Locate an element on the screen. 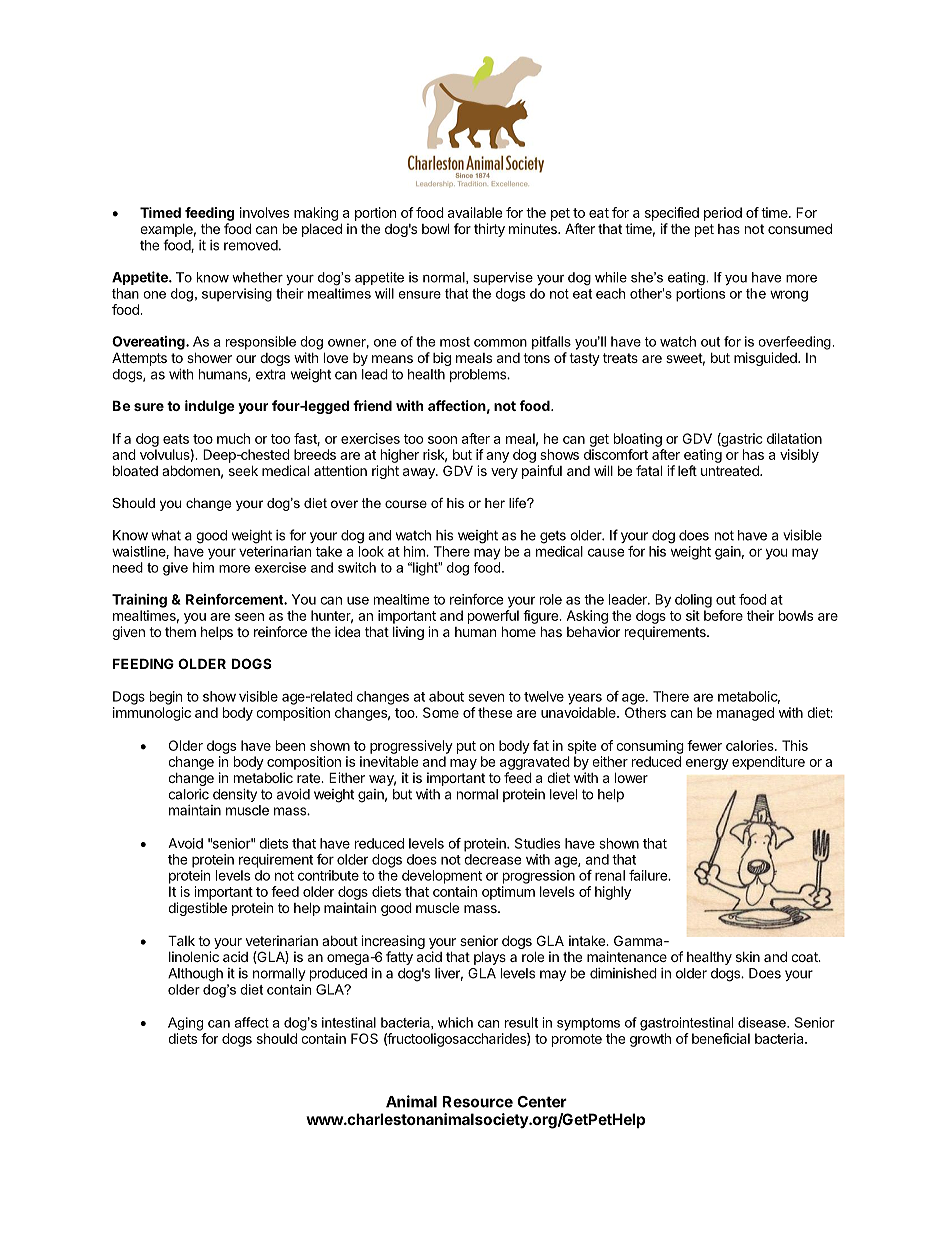 This screenshot has height=1233, width=952. Resource is located at coordinates (477, 1102).
